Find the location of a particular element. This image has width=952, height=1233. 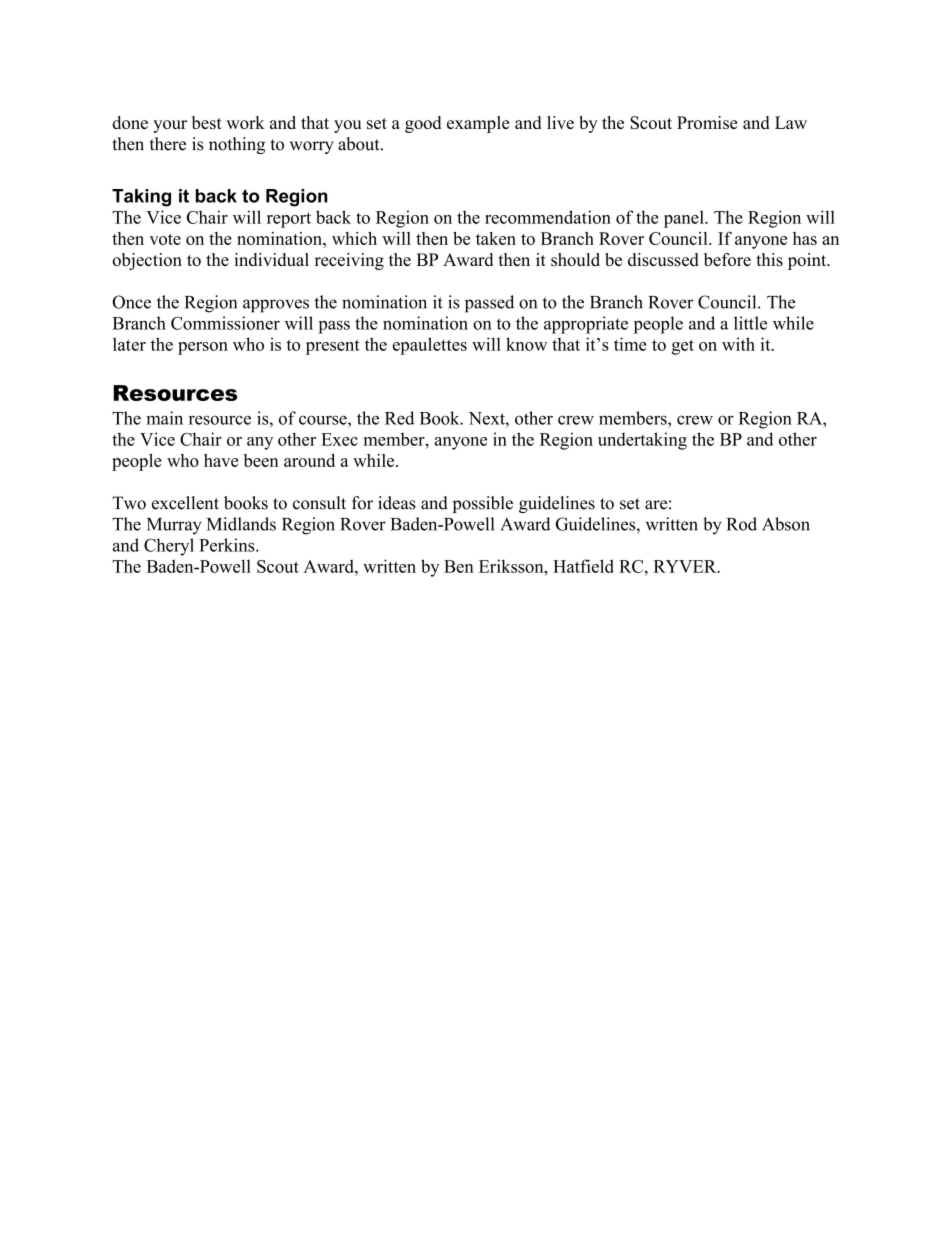

Rod is located at coordinates (742, 524).
